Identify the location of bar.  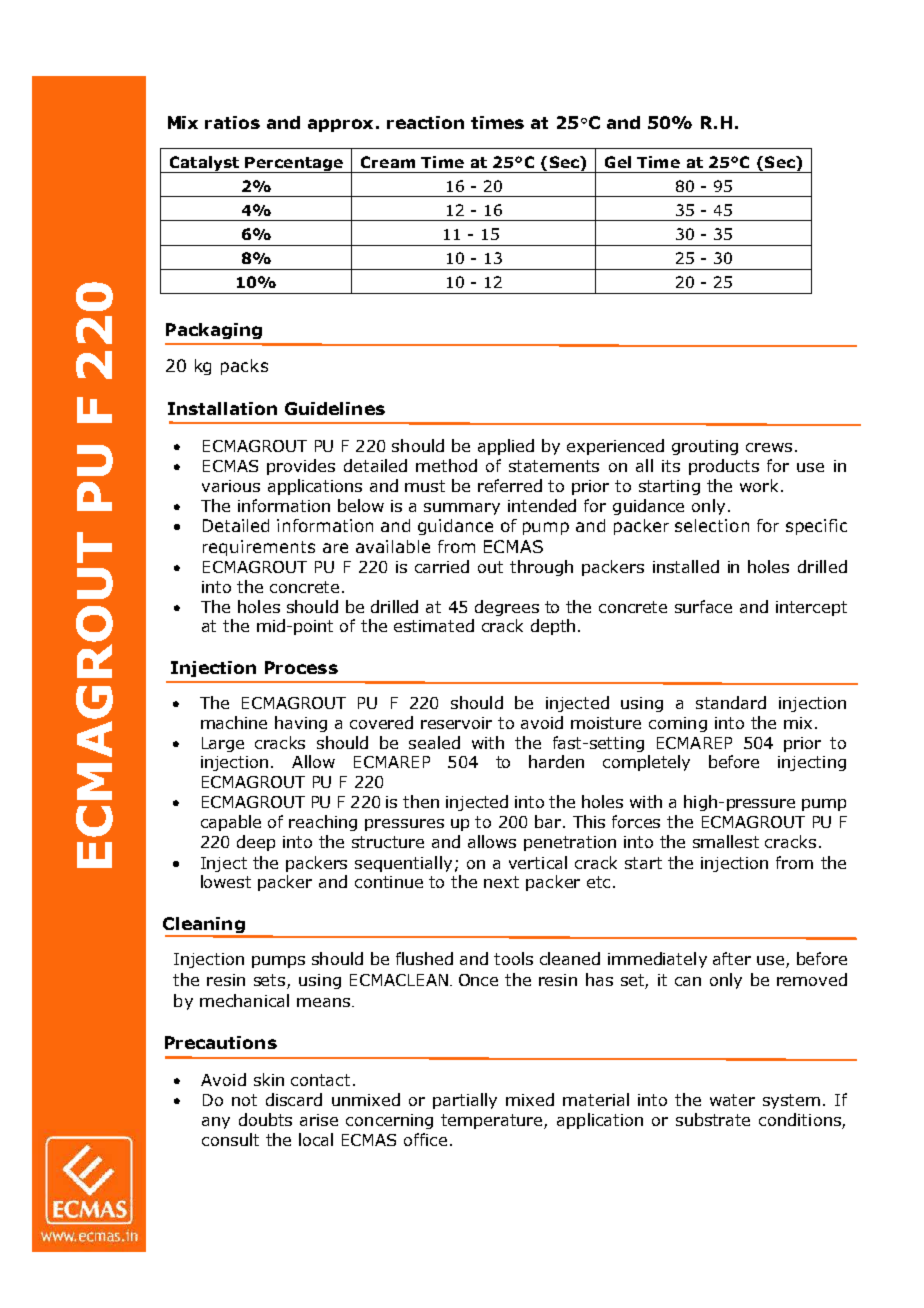
(549, 821).
